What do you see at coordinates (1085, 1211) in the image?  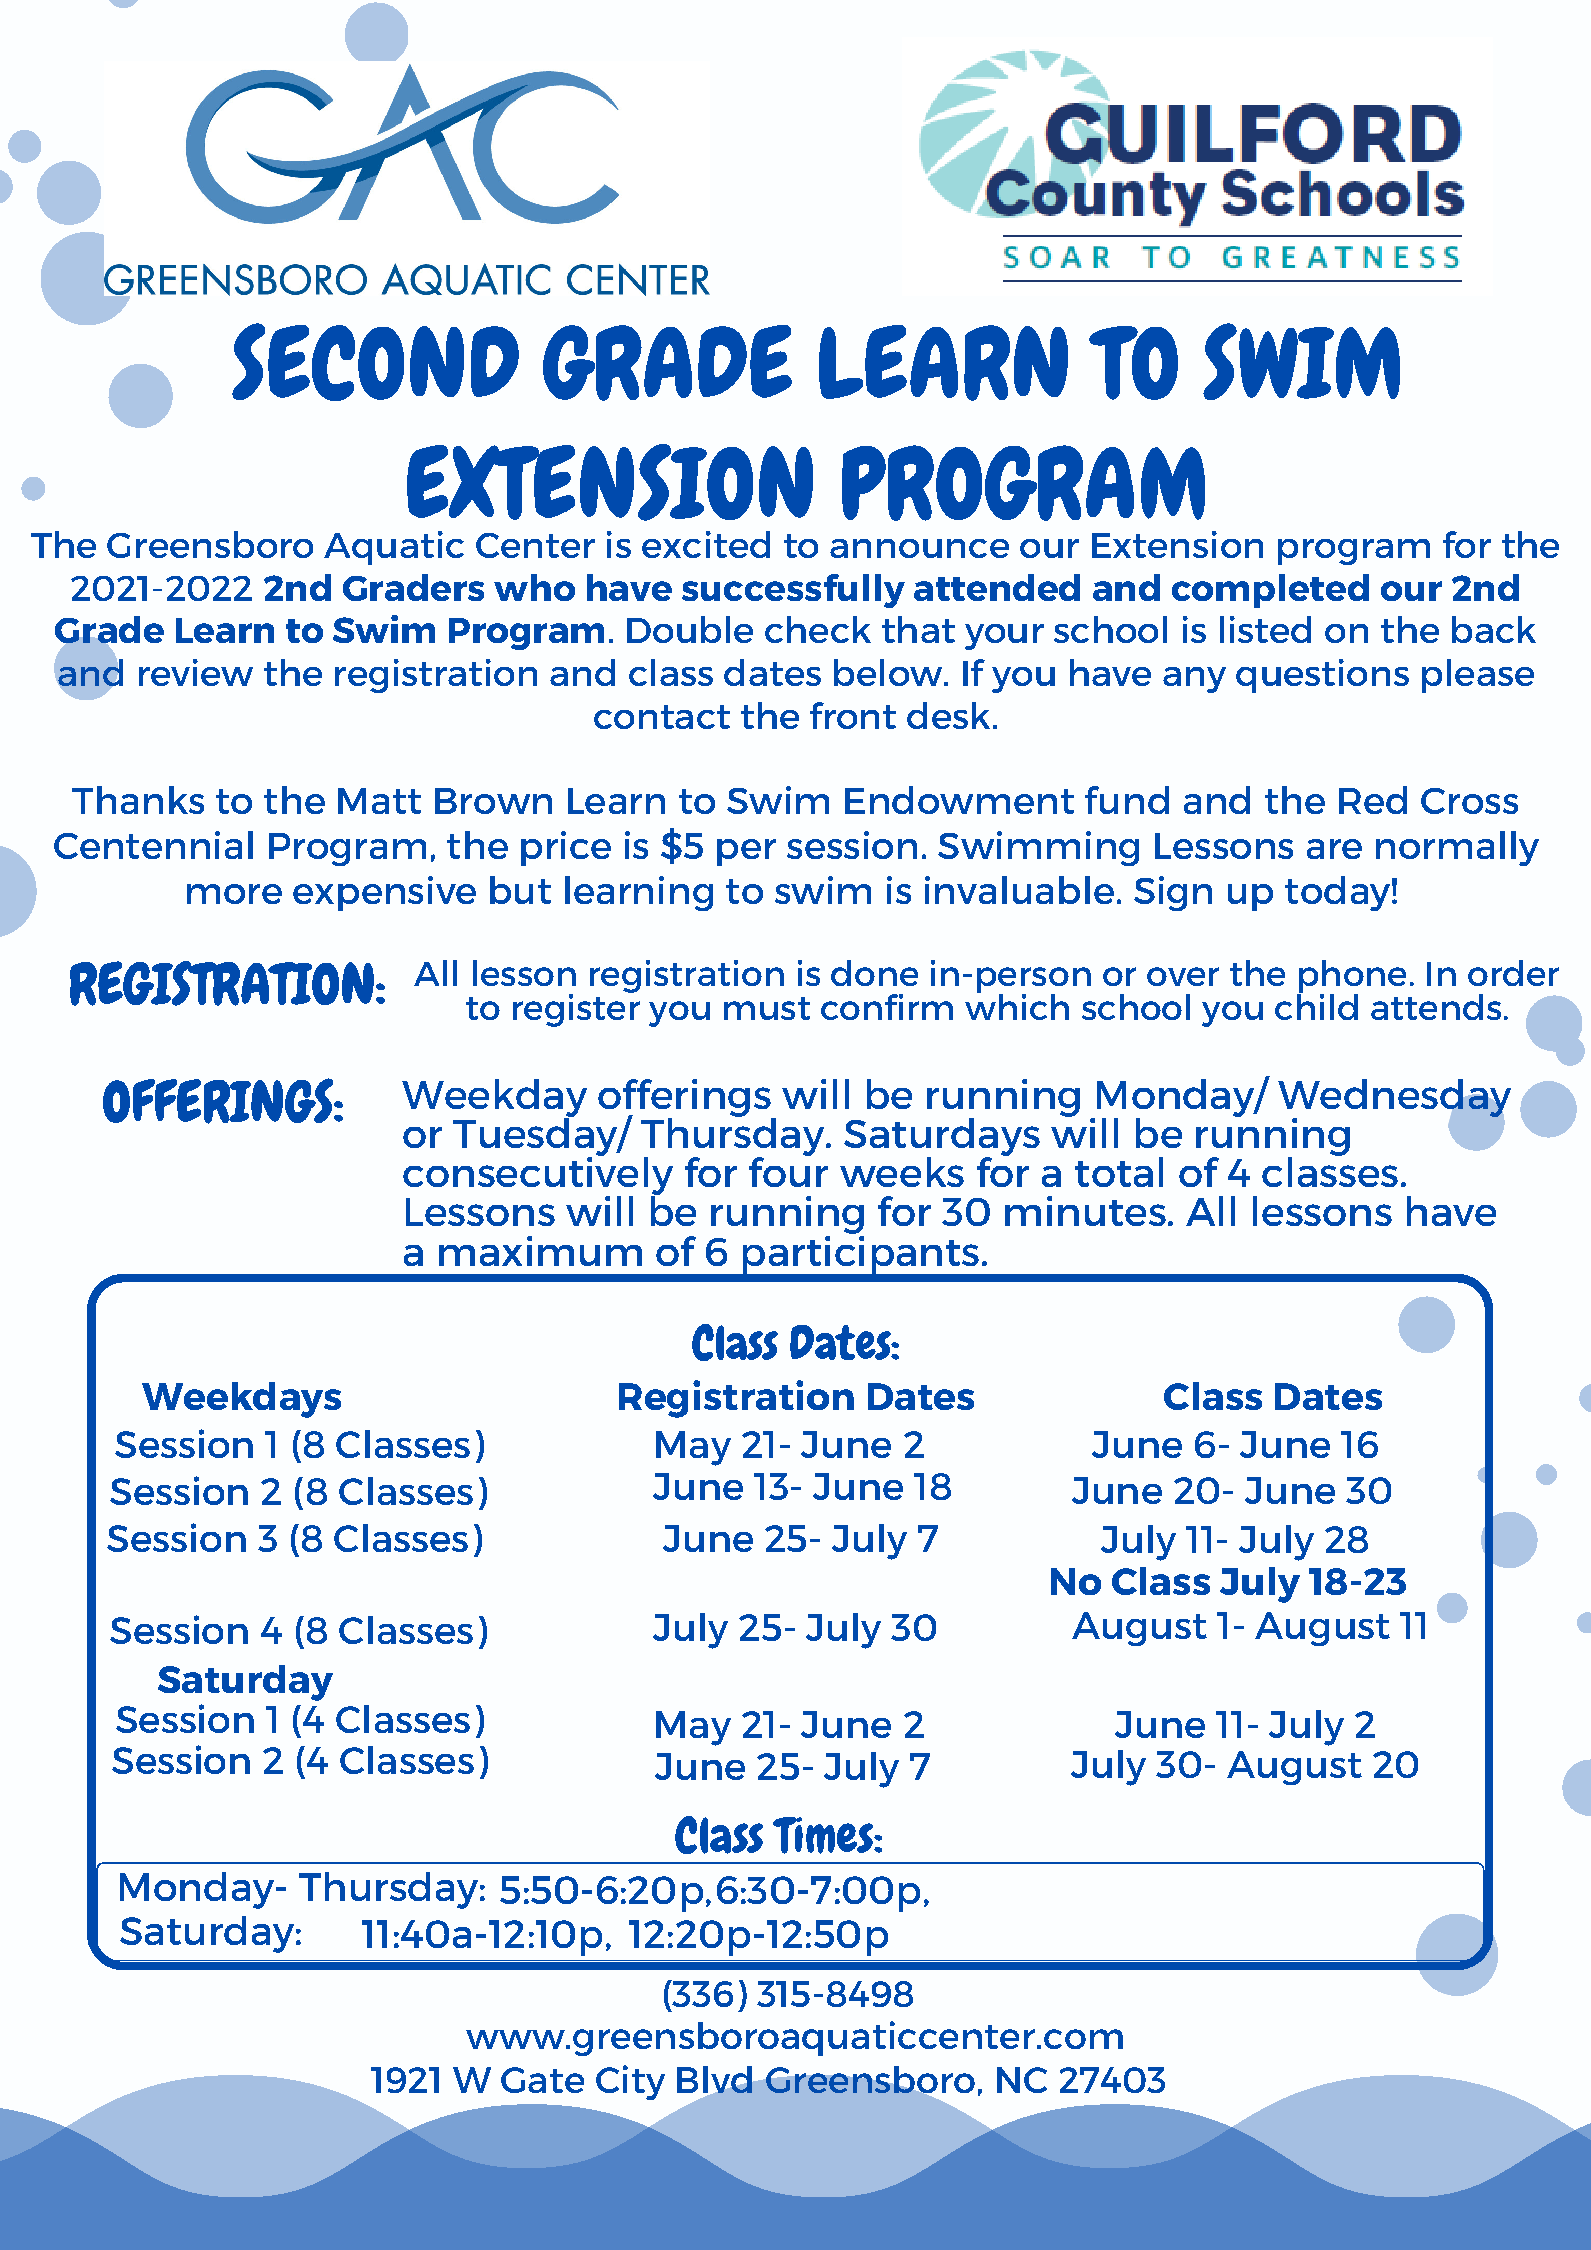 I see `minutes` at bounding box center [1085, 1211].
